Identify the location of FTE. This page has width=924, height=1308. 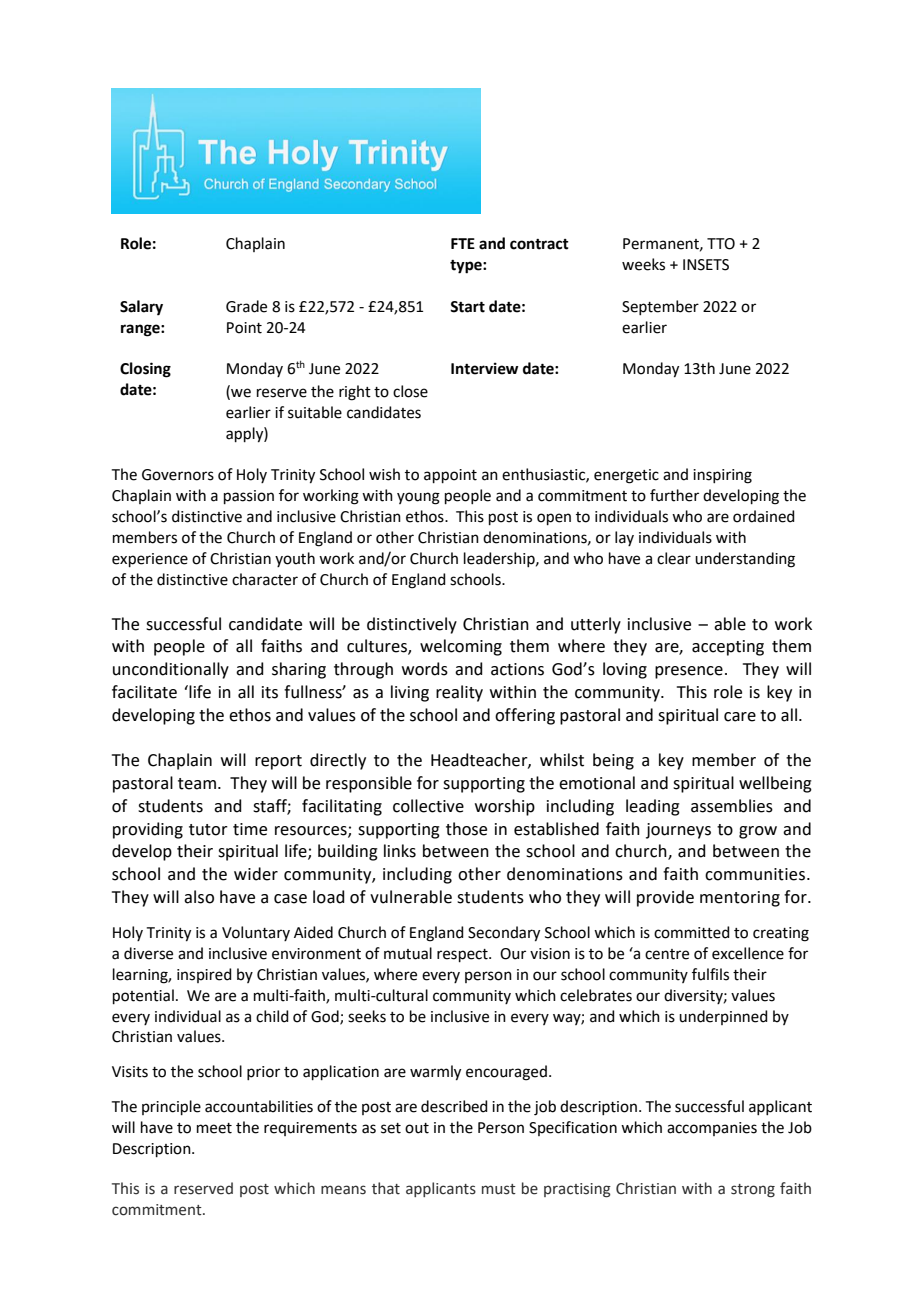
(463, 243).
